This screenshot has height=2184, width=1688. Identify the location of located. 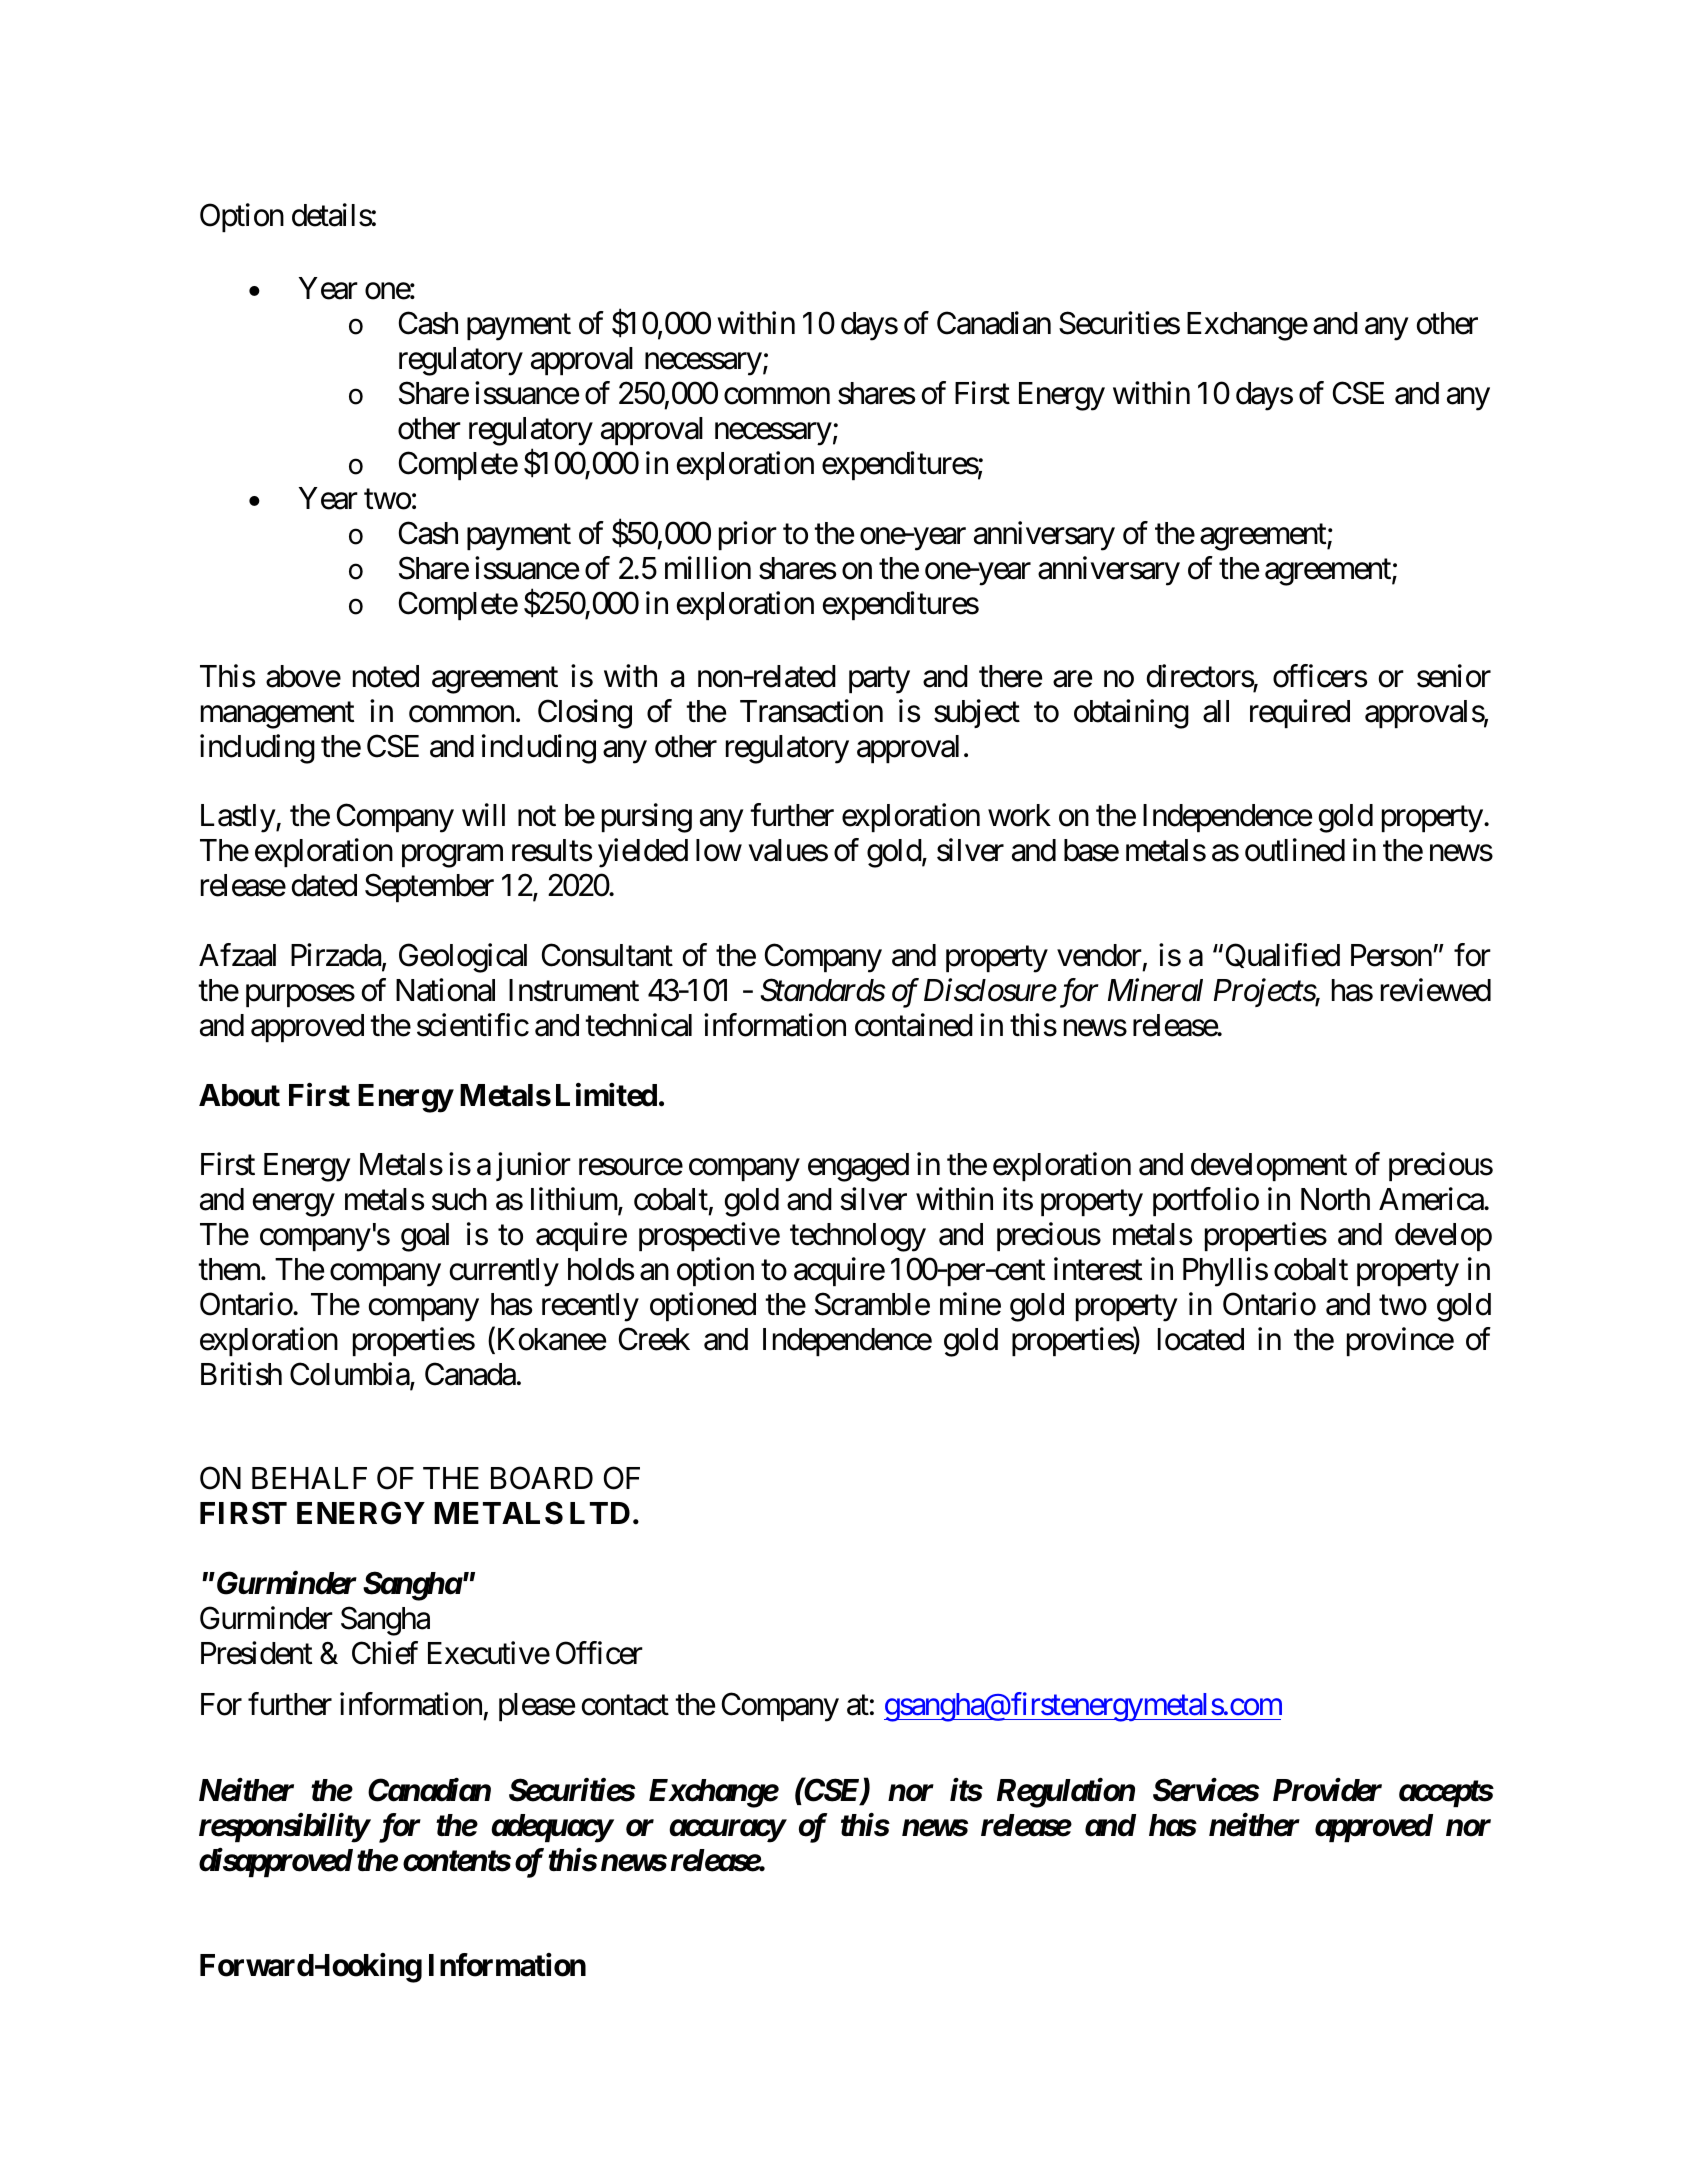
(1201, 1339).
